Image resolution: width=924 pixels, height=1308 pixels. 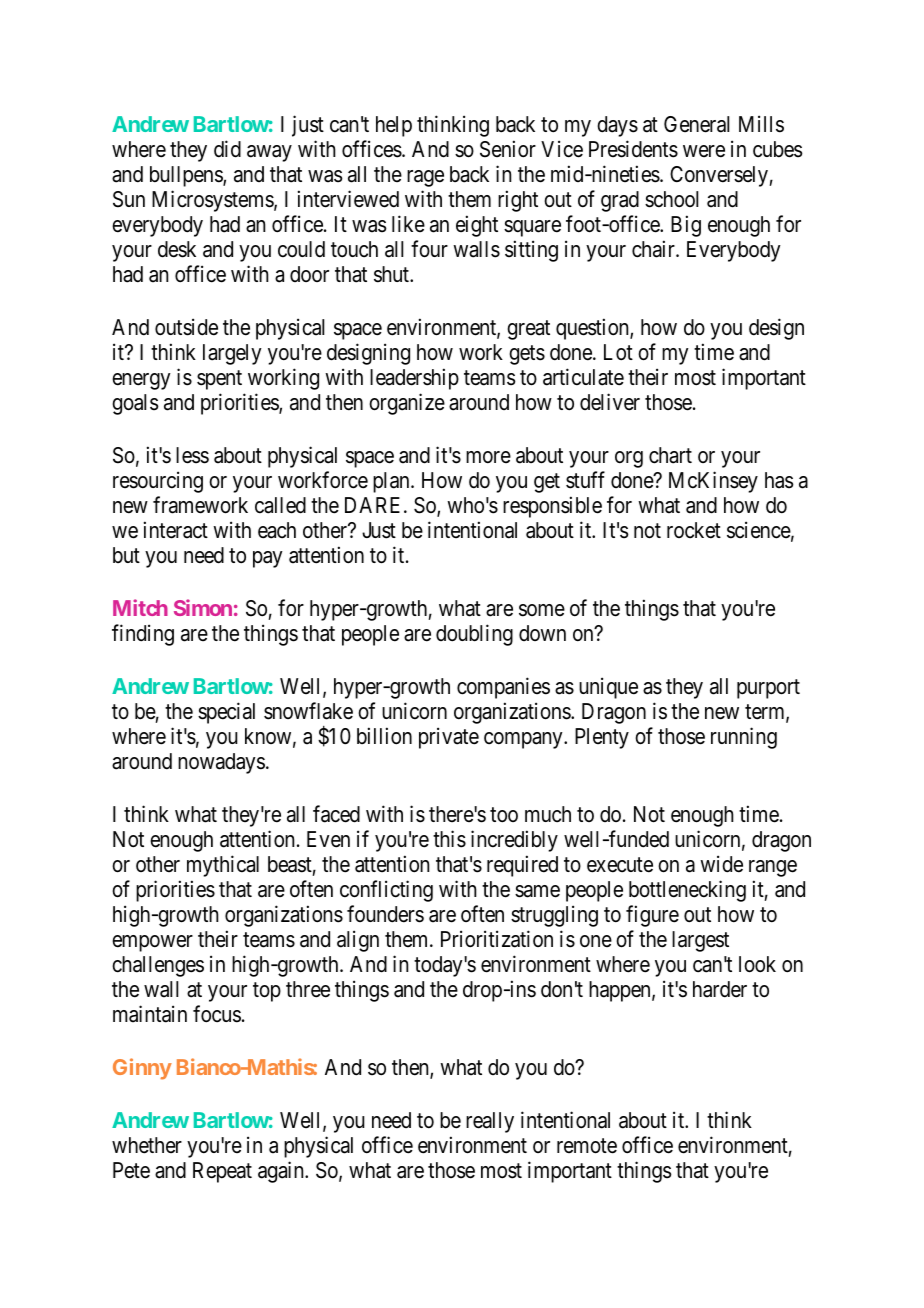 I want to click on did, so click(x=227, y=149).
